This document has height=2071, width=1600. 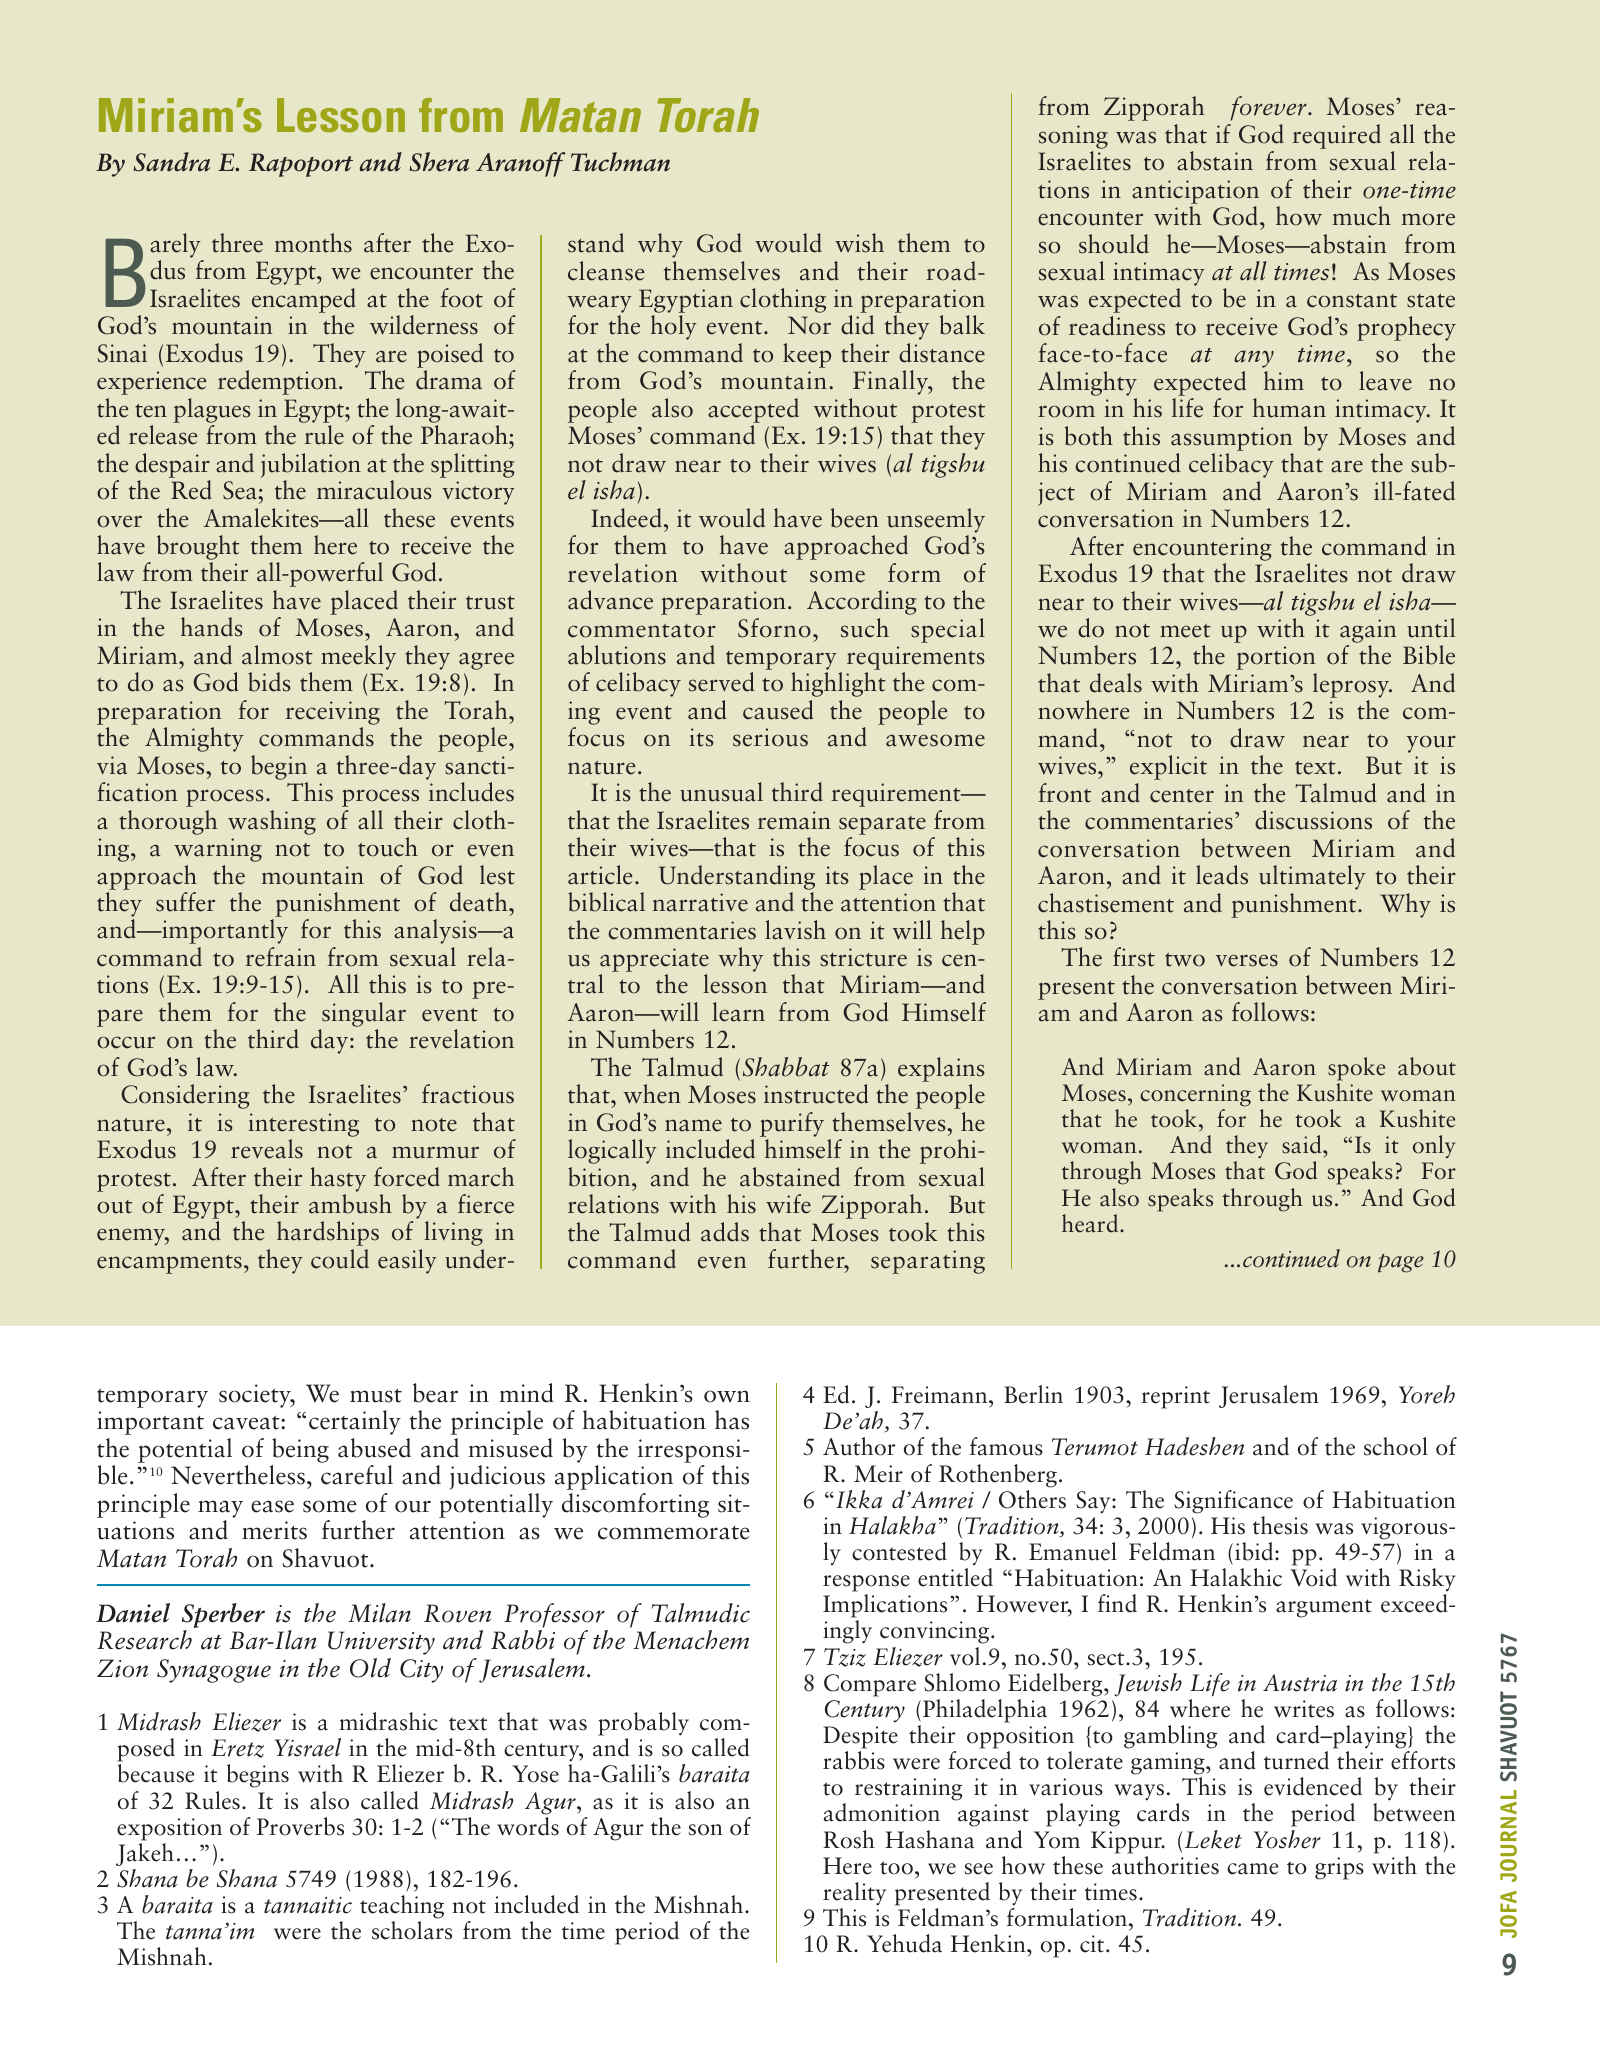 What do you see at coordinates (301, 165) in the document?
I see `Rapoport` at bounding box center [301, 165].
